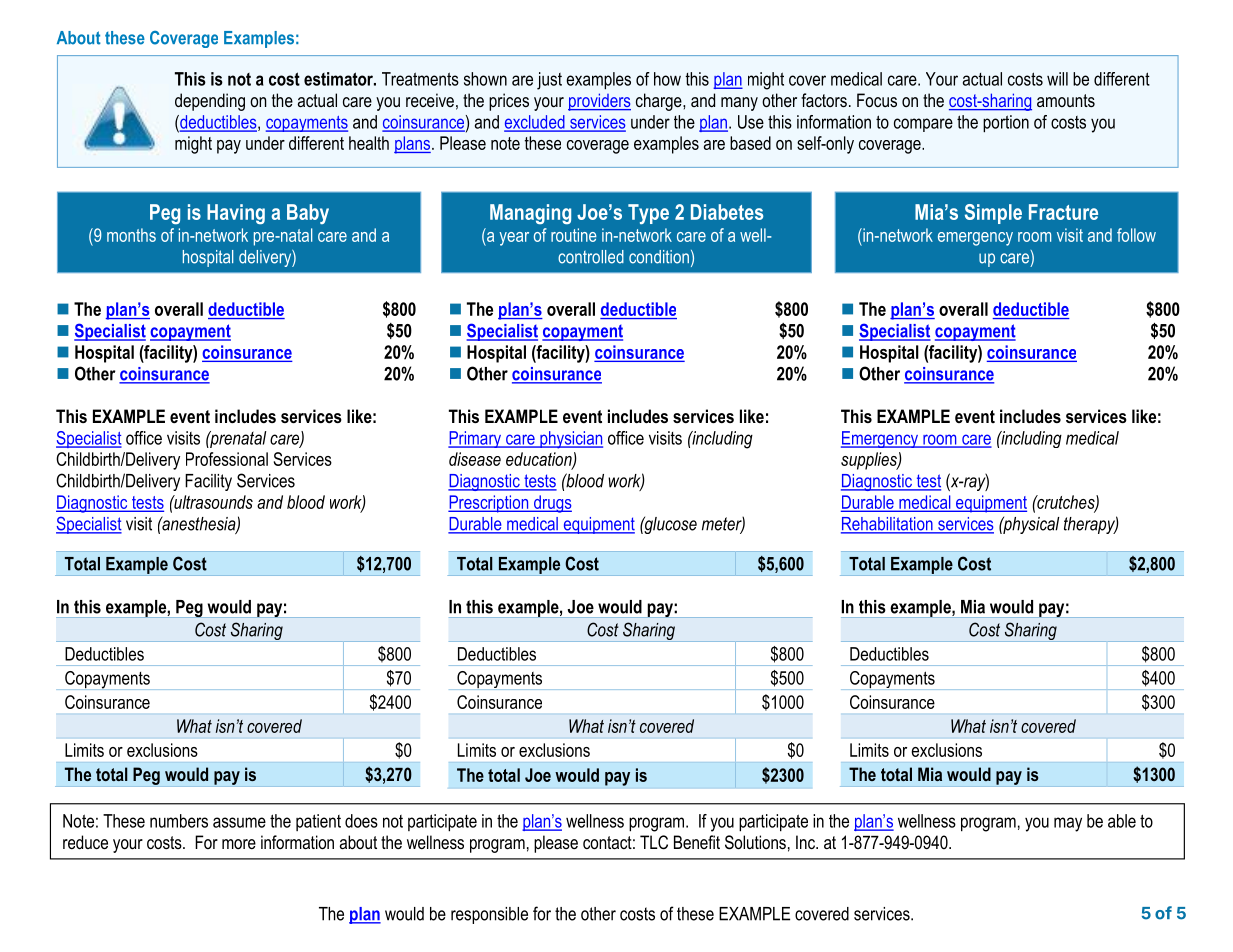 This screenshot has width=1233, height=952. What do you see at coordinates (227, 459) in the screenshot?
I see `Professional` at bounding box center [227, 459].
